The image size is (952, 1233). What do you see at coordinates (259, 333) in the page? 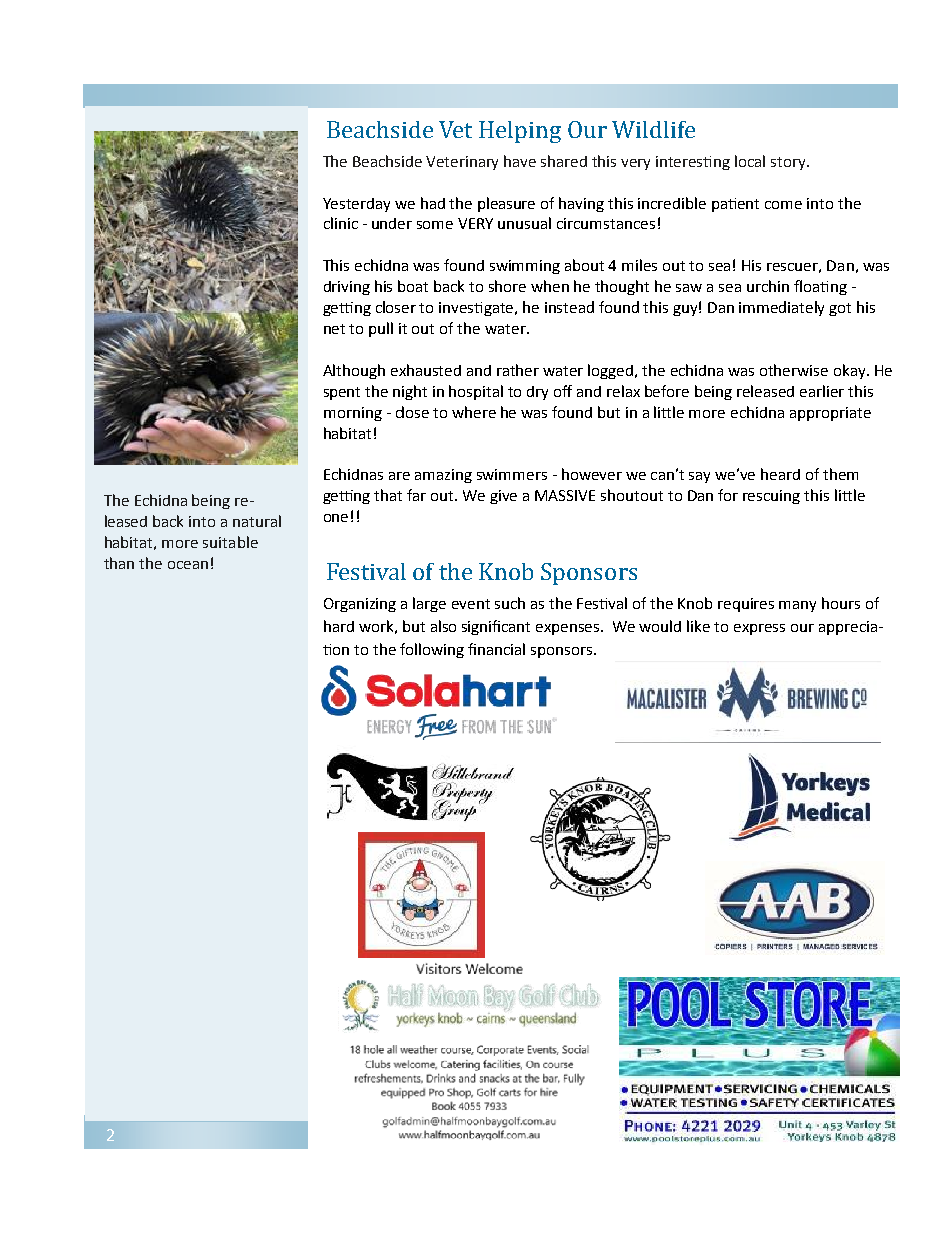
I see `distributing` at bounding box center [259, 333].
